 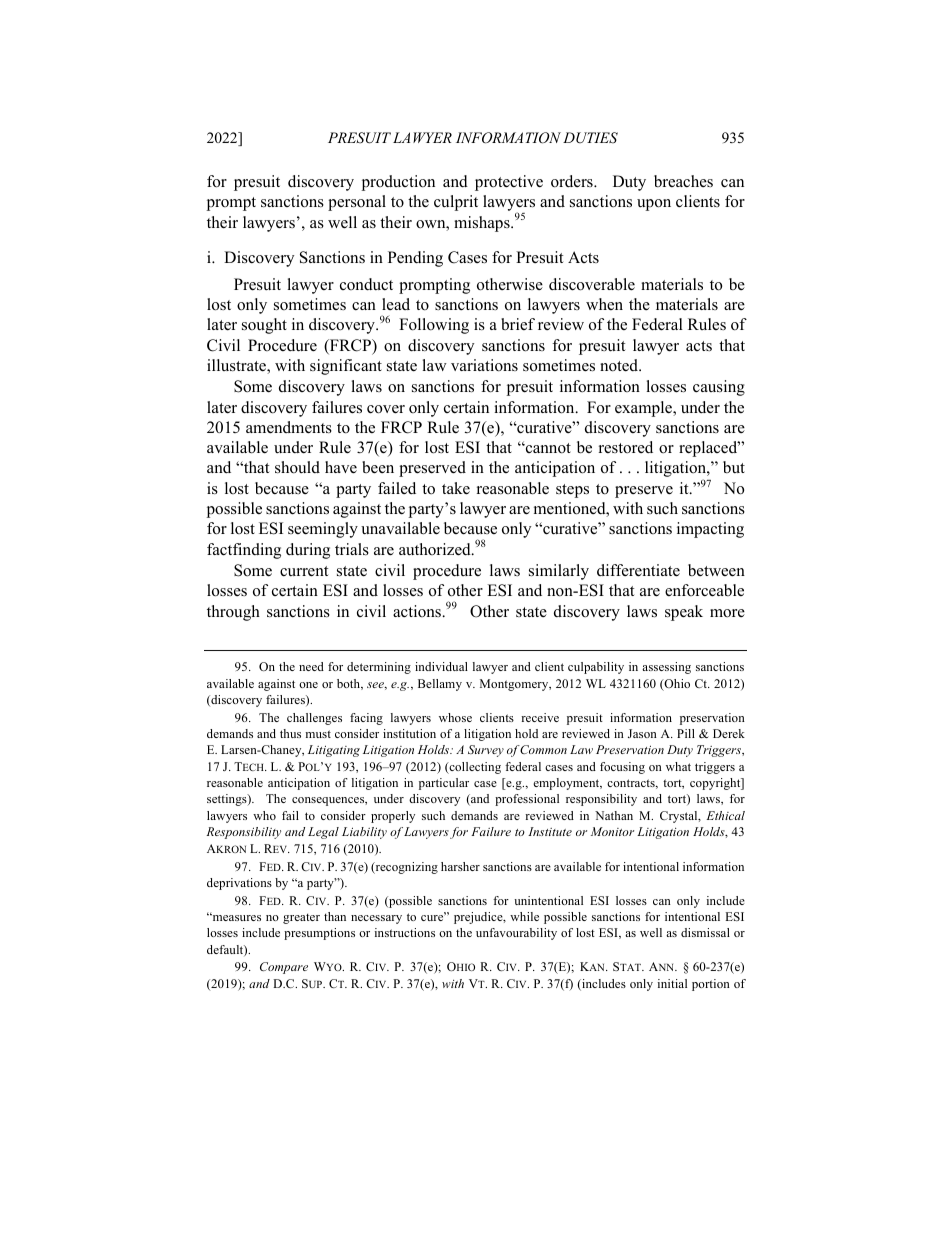 I want to click on protective, so click(x=509, y=183).
